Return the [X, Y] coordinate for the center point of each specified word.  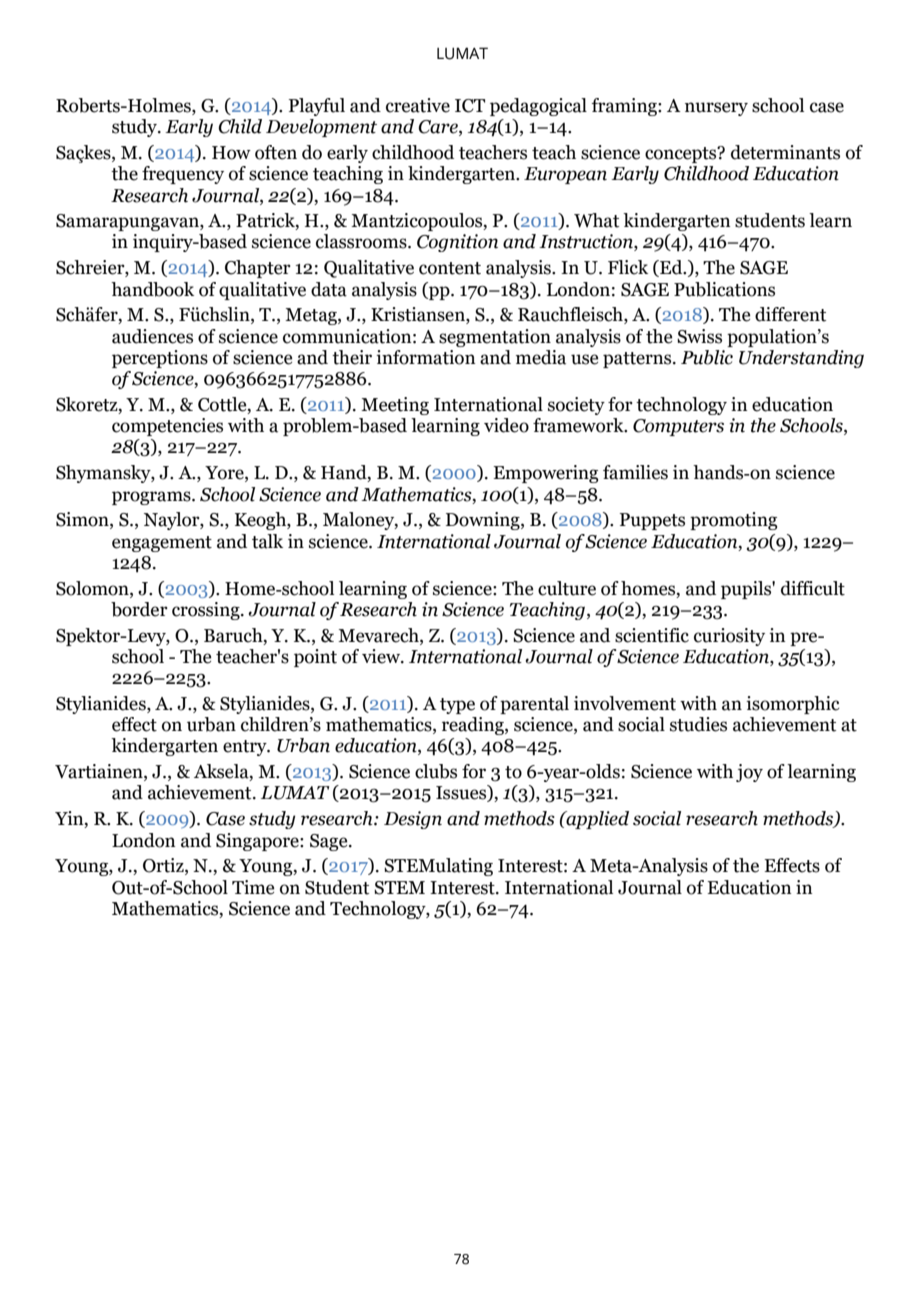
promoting [734, 521]
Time [253, 887]
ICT [470, 106]
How [231, 153]
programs [152, 498]
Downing [484, 521]
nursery [716, 109]
